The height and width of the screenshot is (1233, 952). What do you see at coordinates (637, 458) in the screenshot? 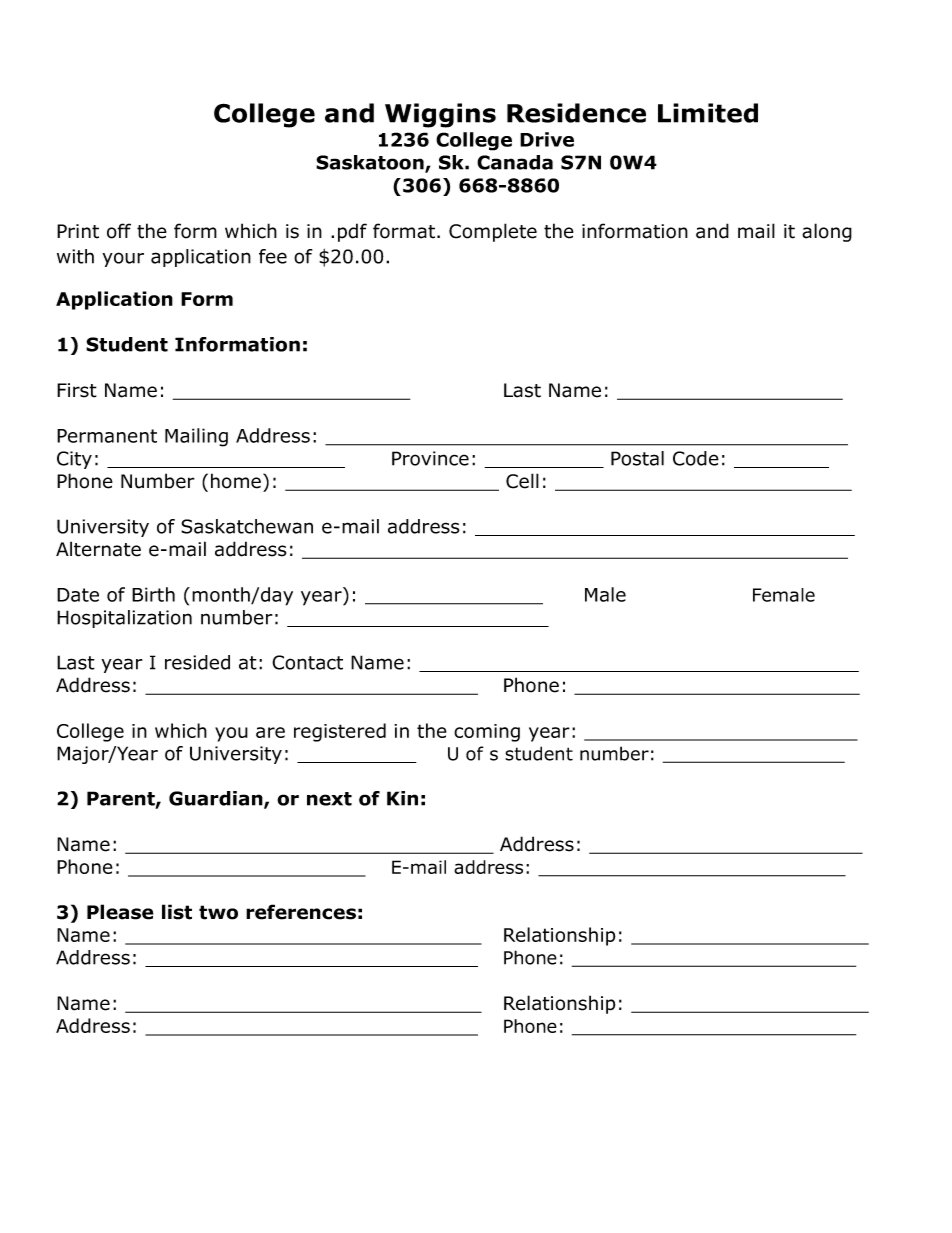
I see `Postal` at bounding box center [637, 458].
